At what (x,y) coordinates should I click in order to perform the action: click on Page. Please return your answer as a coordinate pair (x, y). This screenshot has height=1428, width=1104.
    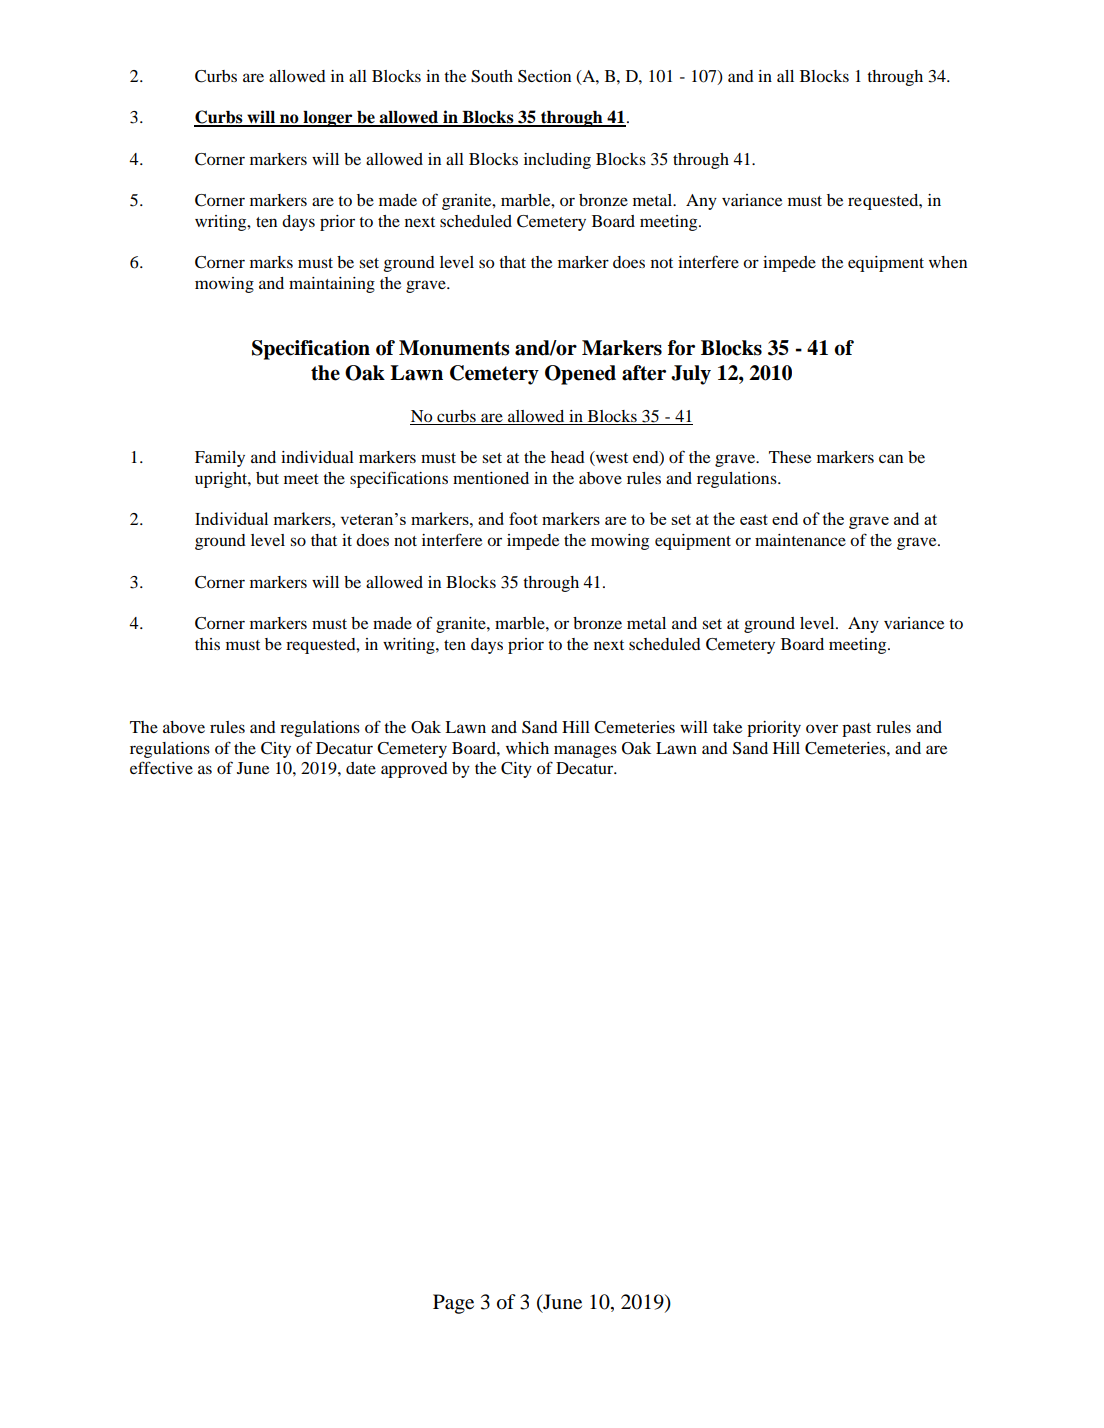
    Looking at the image, I should click on (453, 1304).
